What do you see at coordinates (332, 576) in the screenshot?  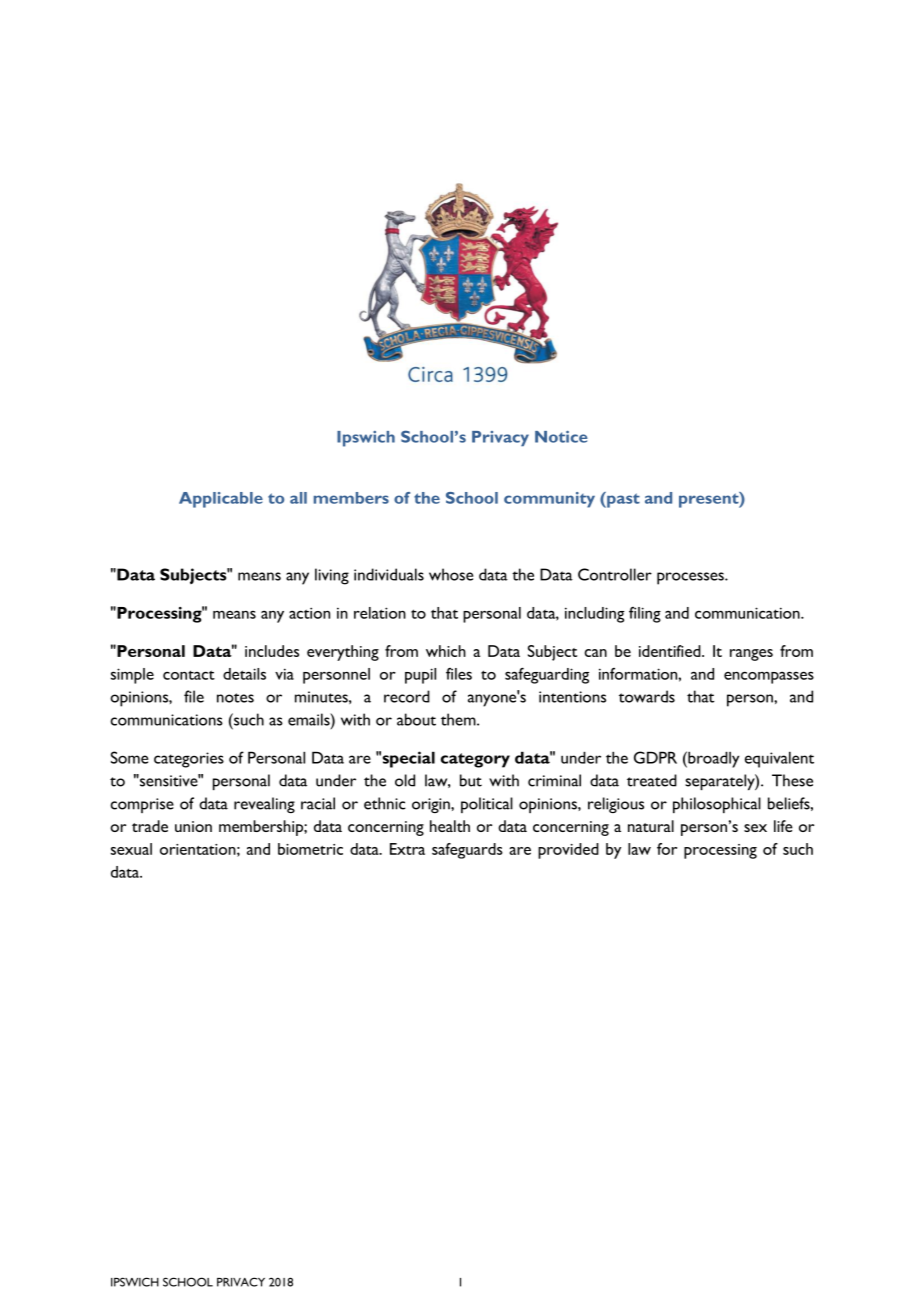 I see `living` at bounding box center [332, 576].
